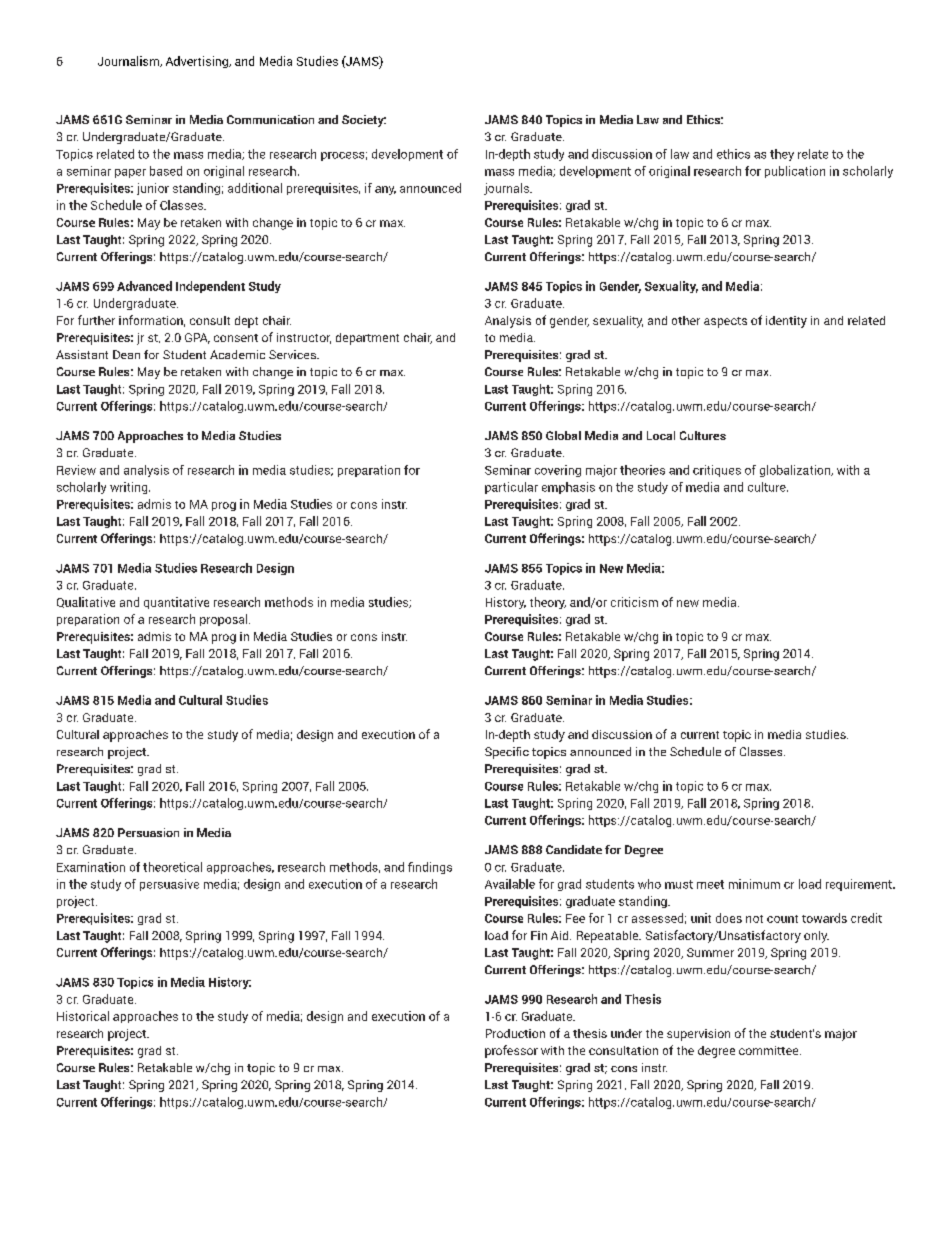  I want to click on Advertising, so click(198, 62).
